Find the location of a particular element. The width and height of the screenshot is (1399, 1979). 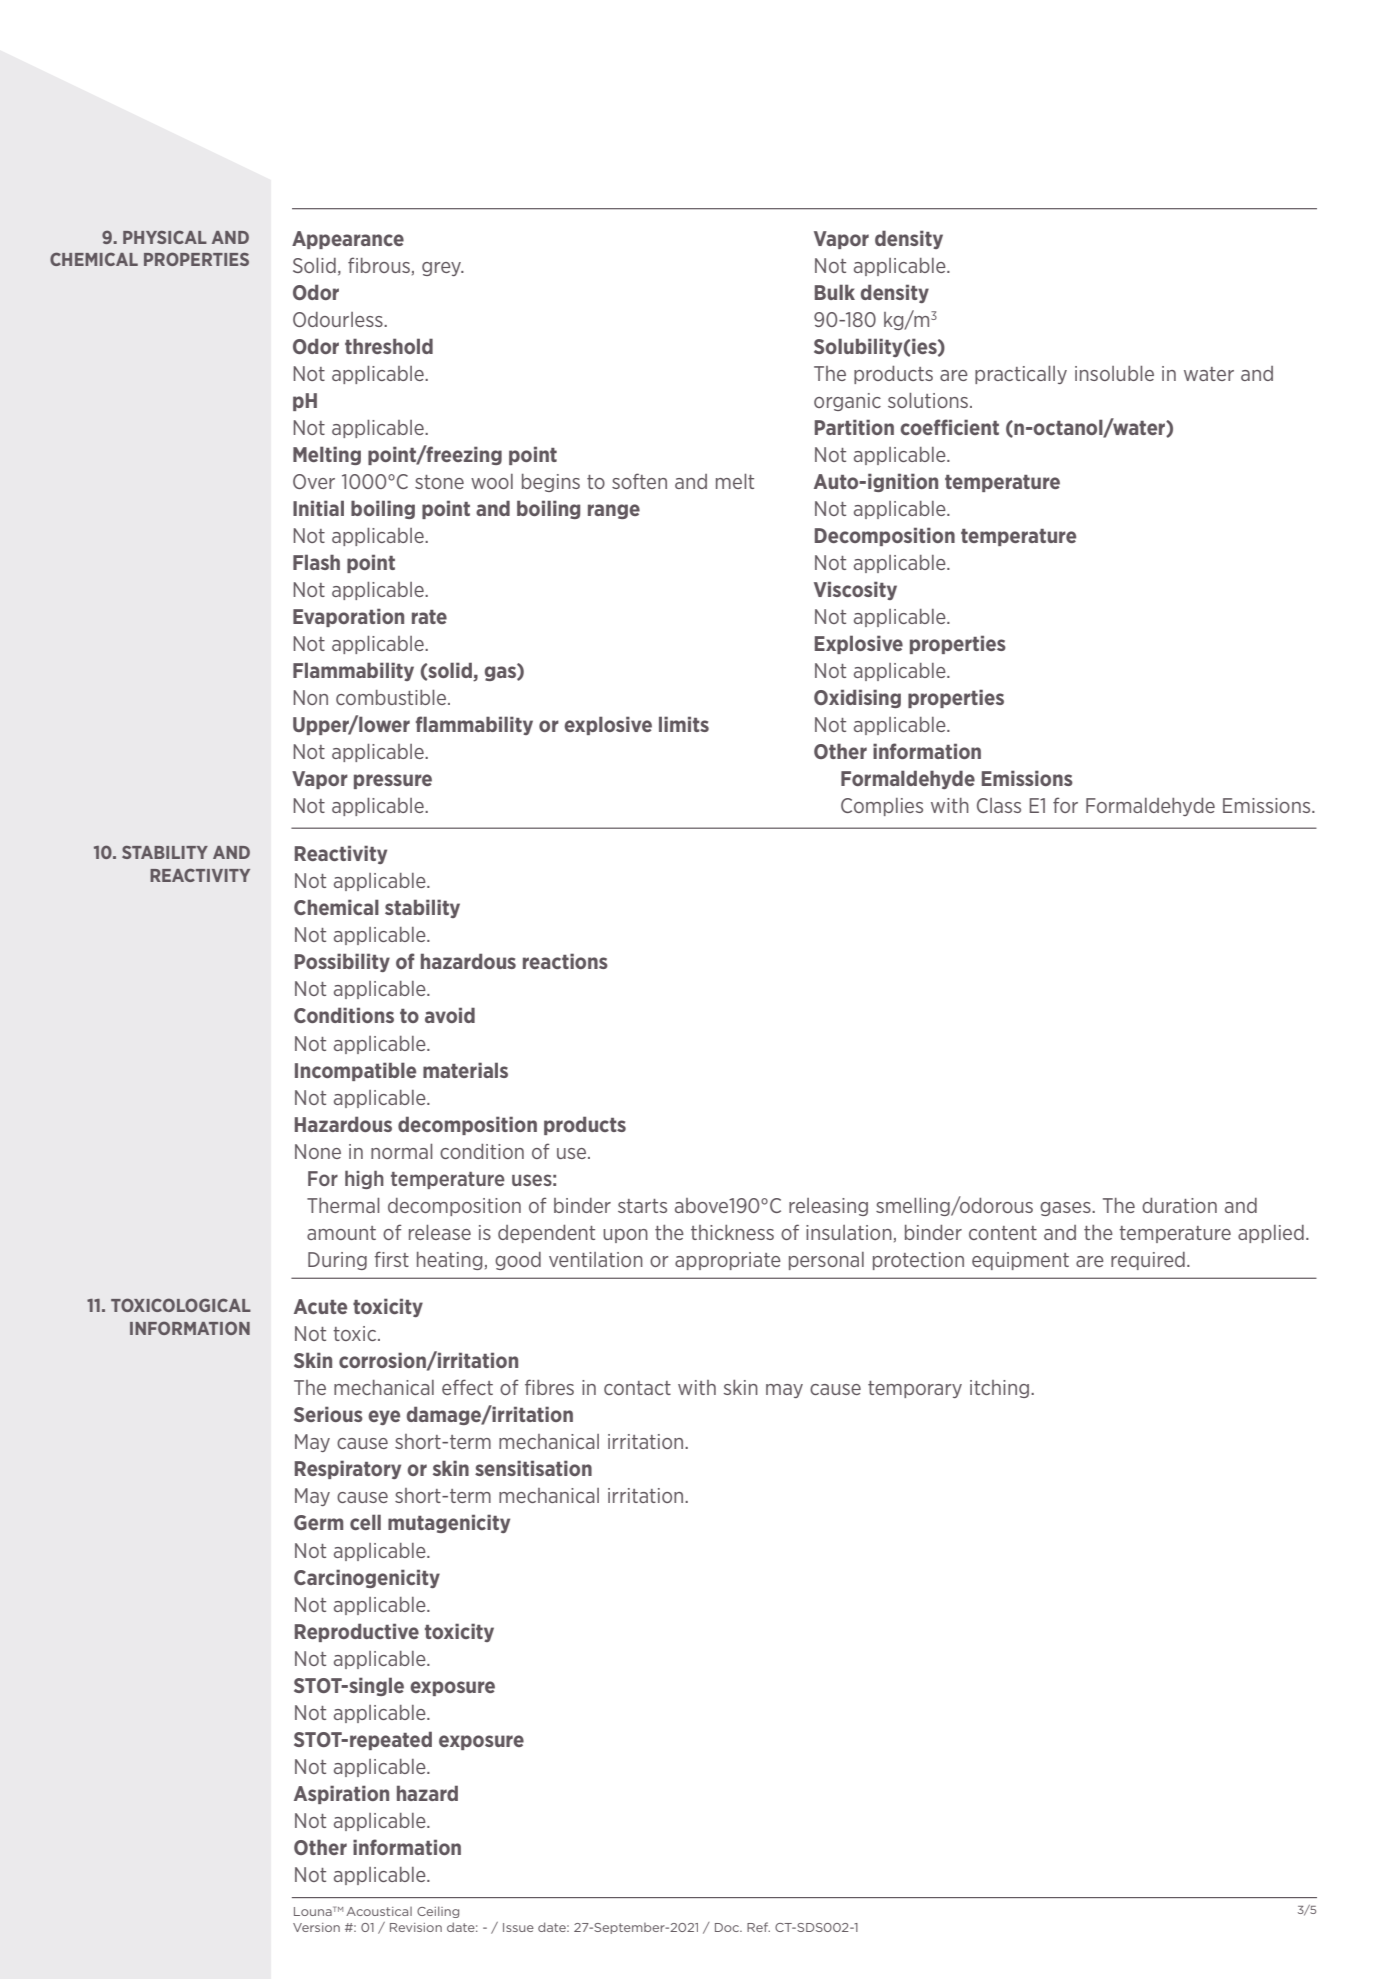

Doc is located at coordinates (728, 1927).
